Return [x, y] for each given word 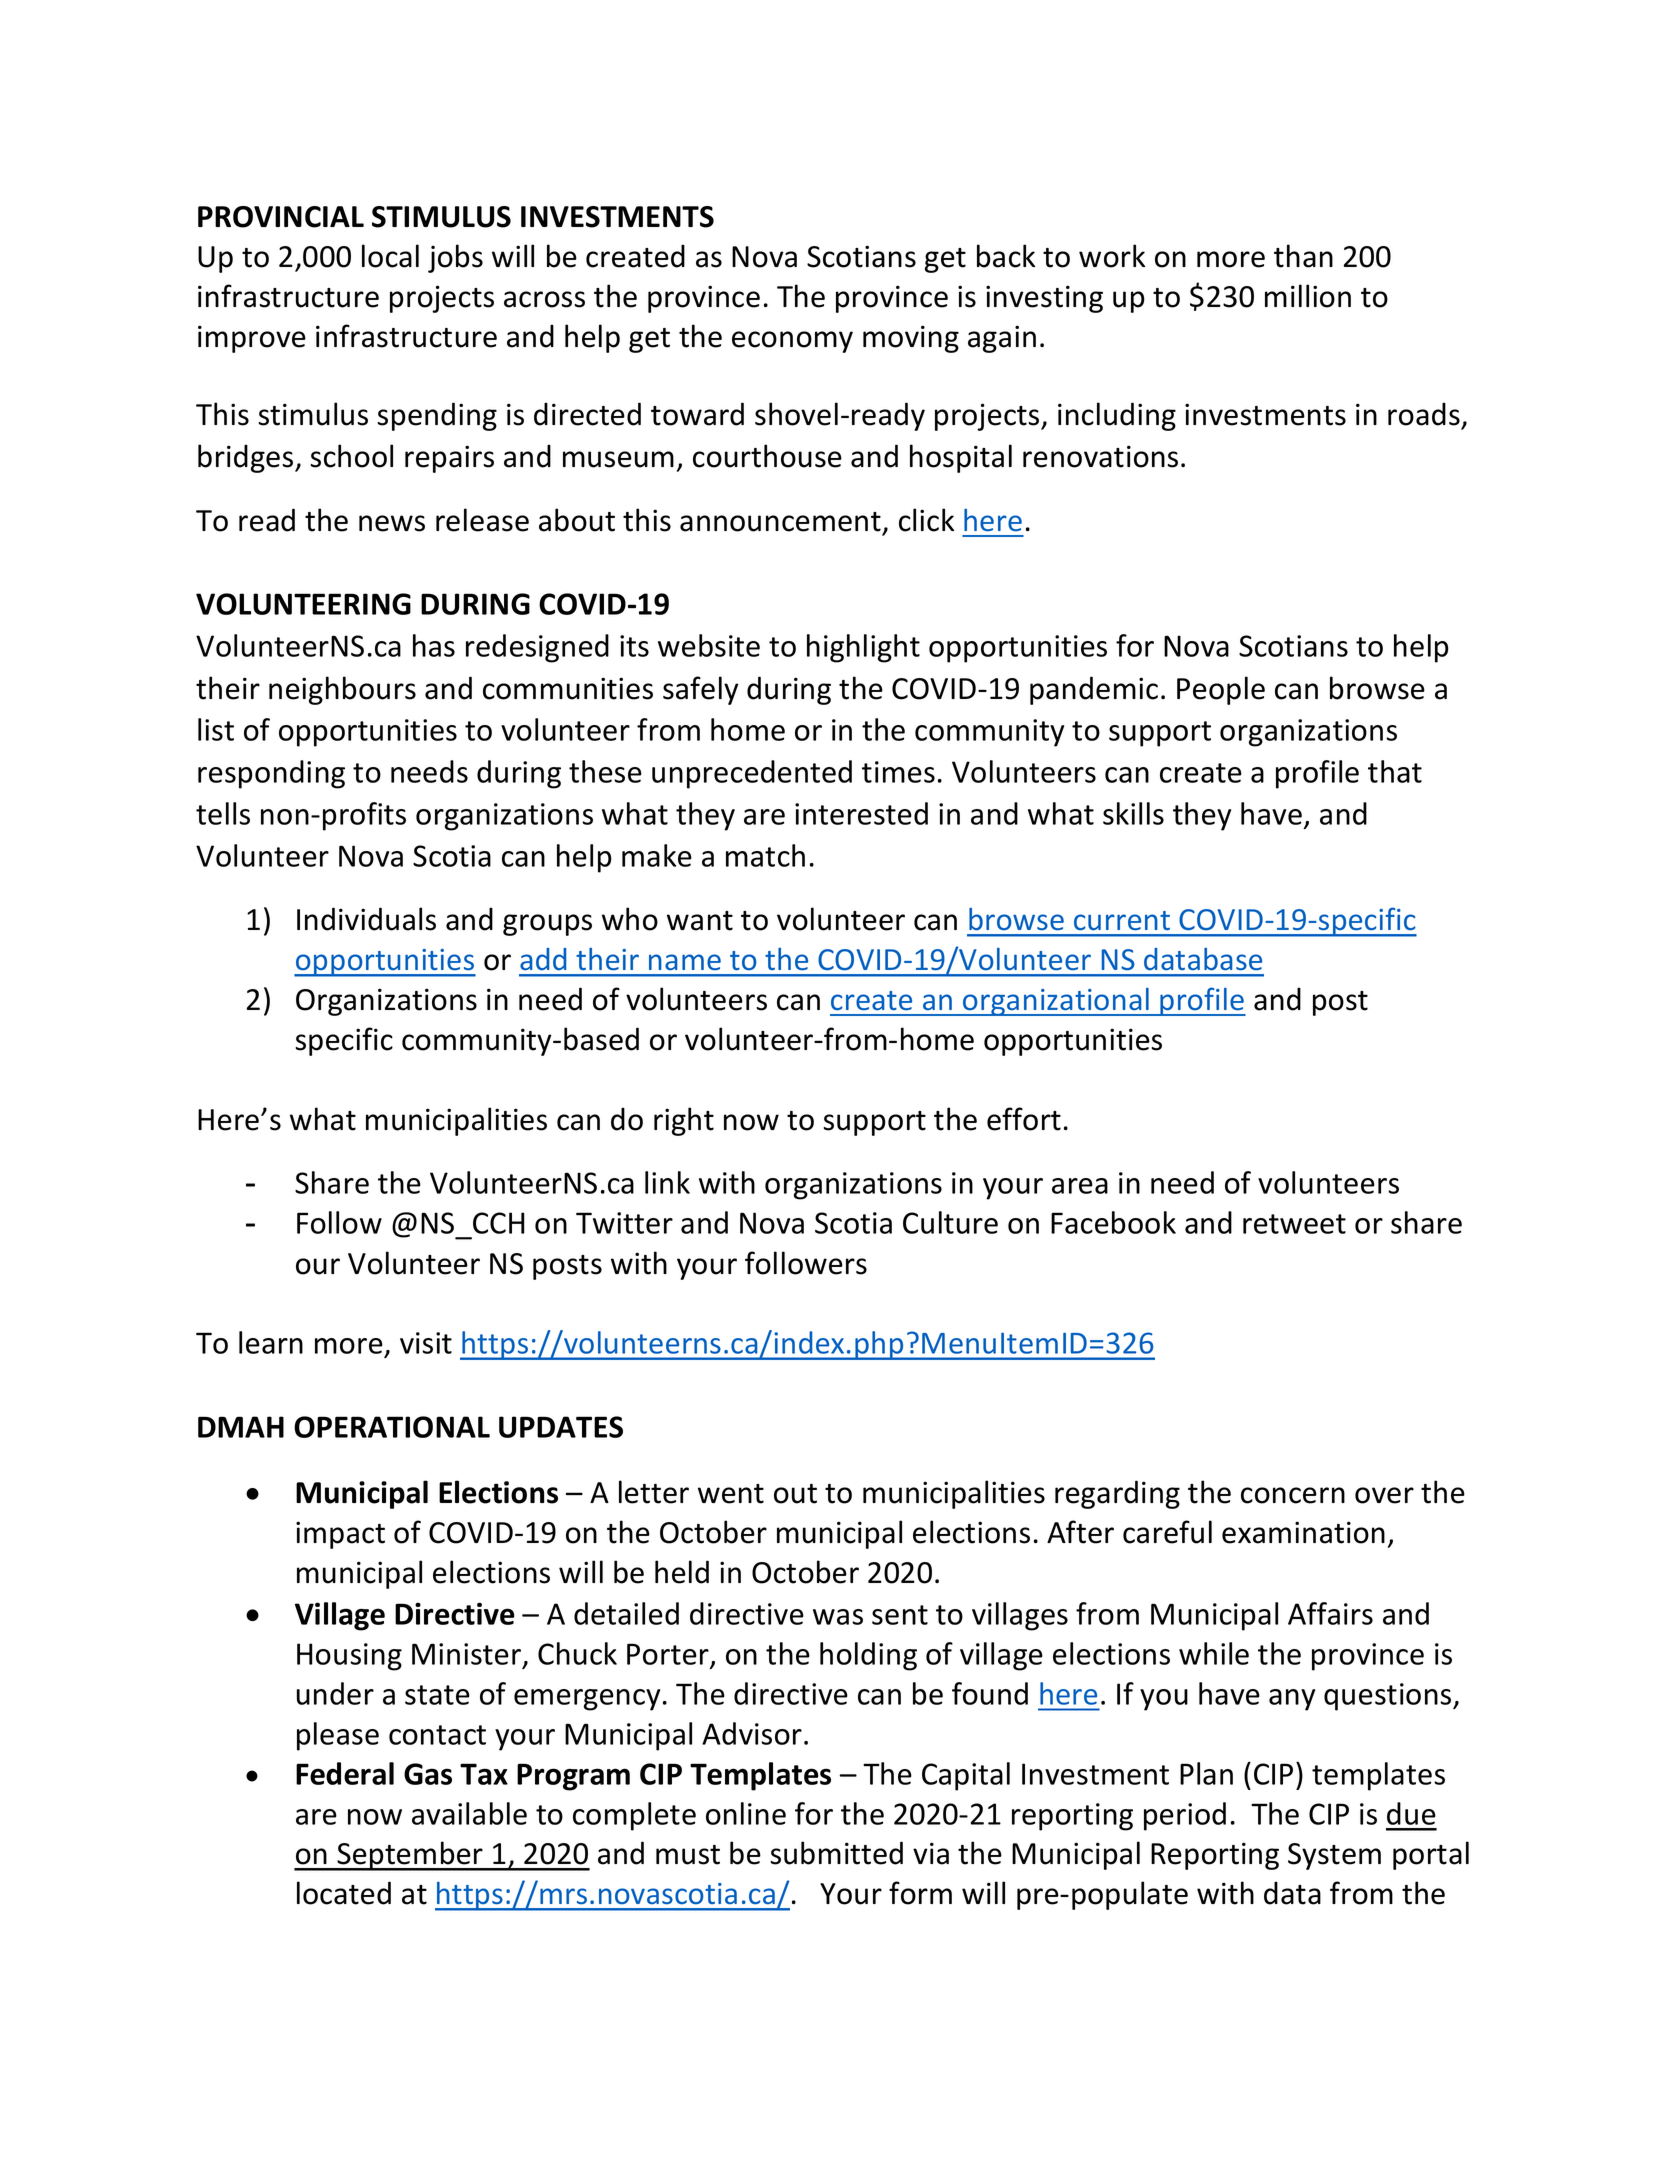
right [684, 1121]
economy [792, 342]
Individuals [366, 919]
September [410, 1856]
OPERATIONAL [392, 1427]
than [1303, 256]
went [731, 1494]
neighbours [342, 690]
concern [1293, 1495]
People [1221, 690]
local [390, 256]
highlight [863, 648]
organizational [1056, 1002]
